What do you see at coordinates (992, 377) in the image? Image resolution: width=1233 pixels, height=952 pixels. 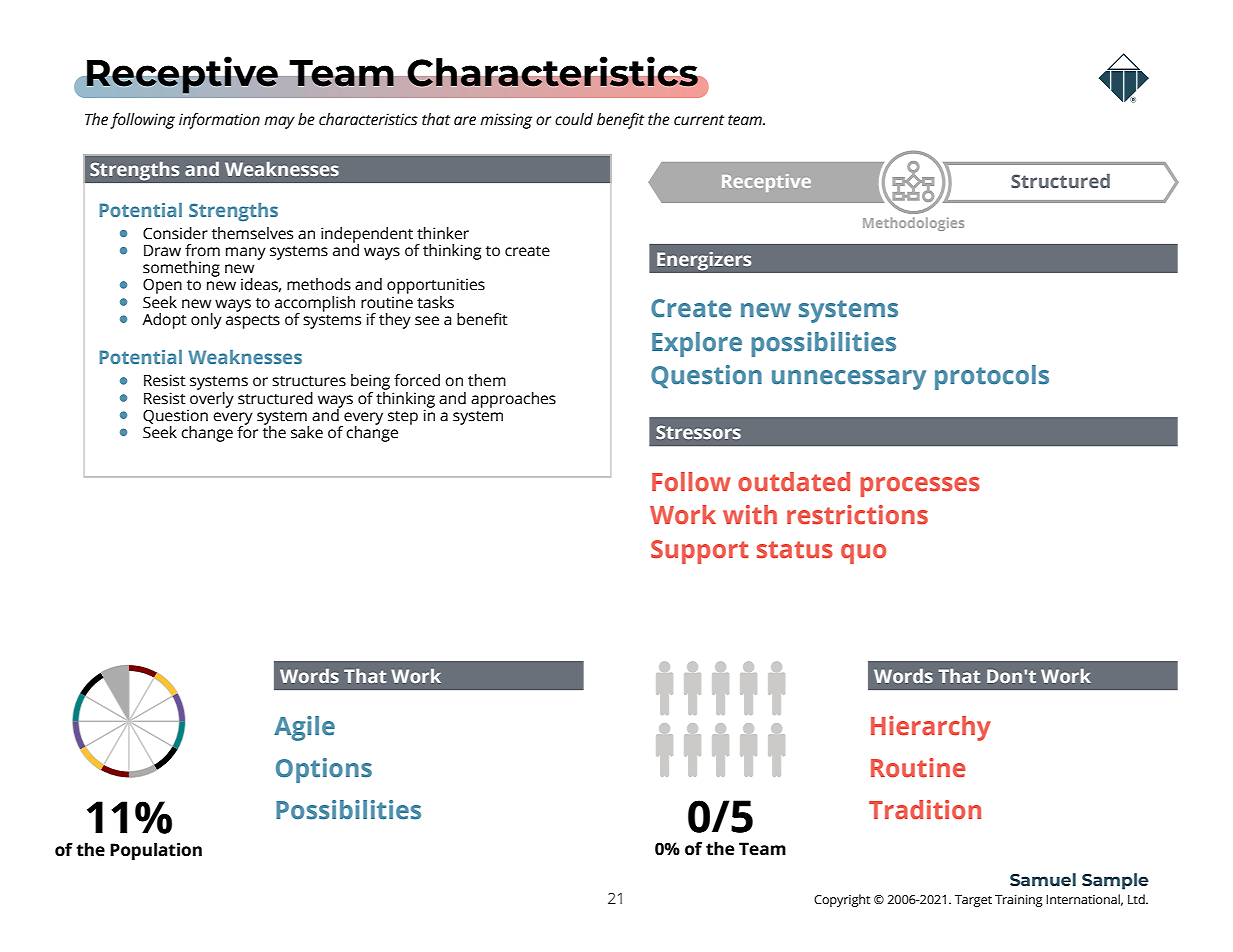 I see `protocols` at bounding box center [992, 377].
